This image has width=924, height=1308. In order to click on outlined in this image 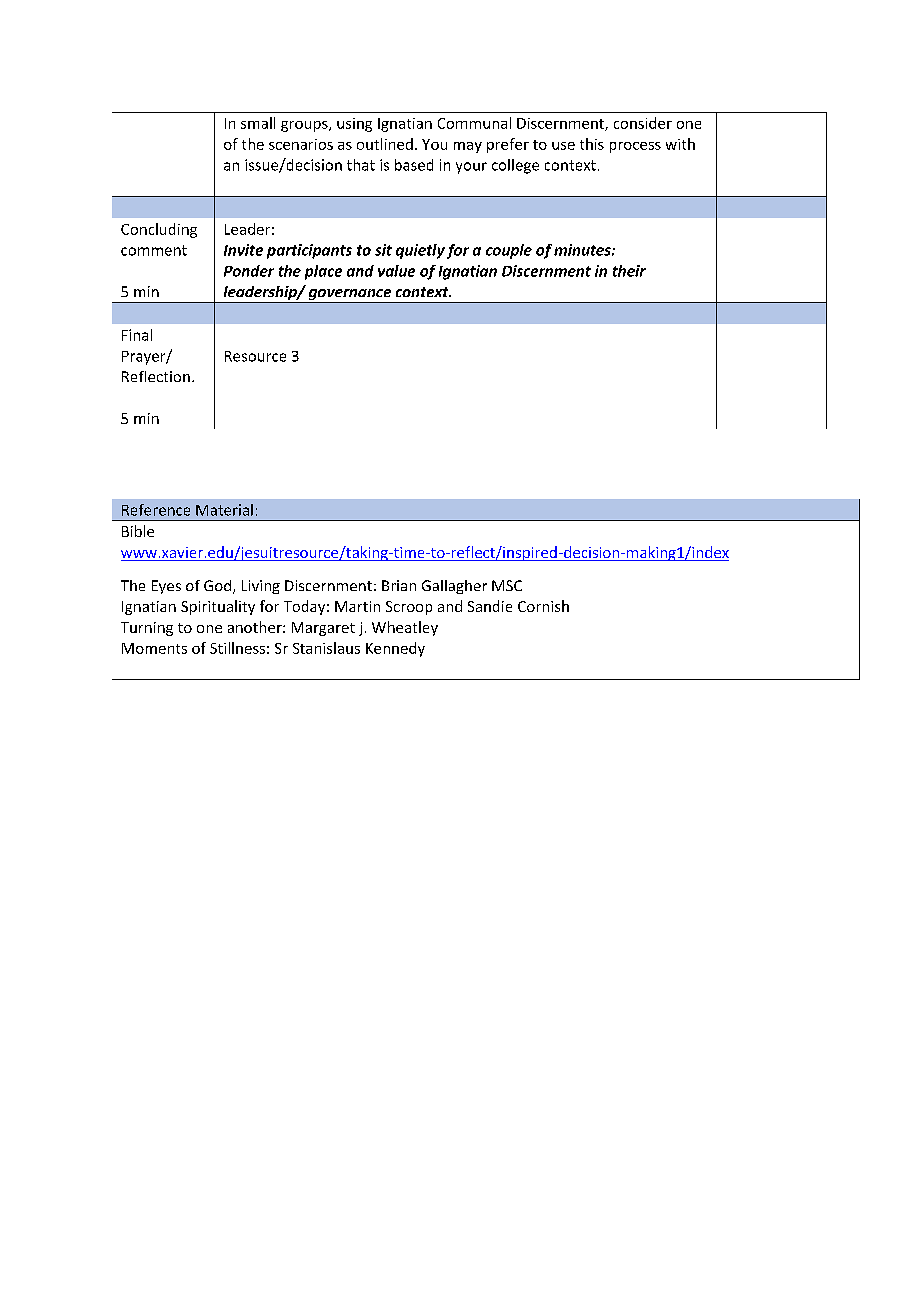, I will do `click(385, 144)`.
